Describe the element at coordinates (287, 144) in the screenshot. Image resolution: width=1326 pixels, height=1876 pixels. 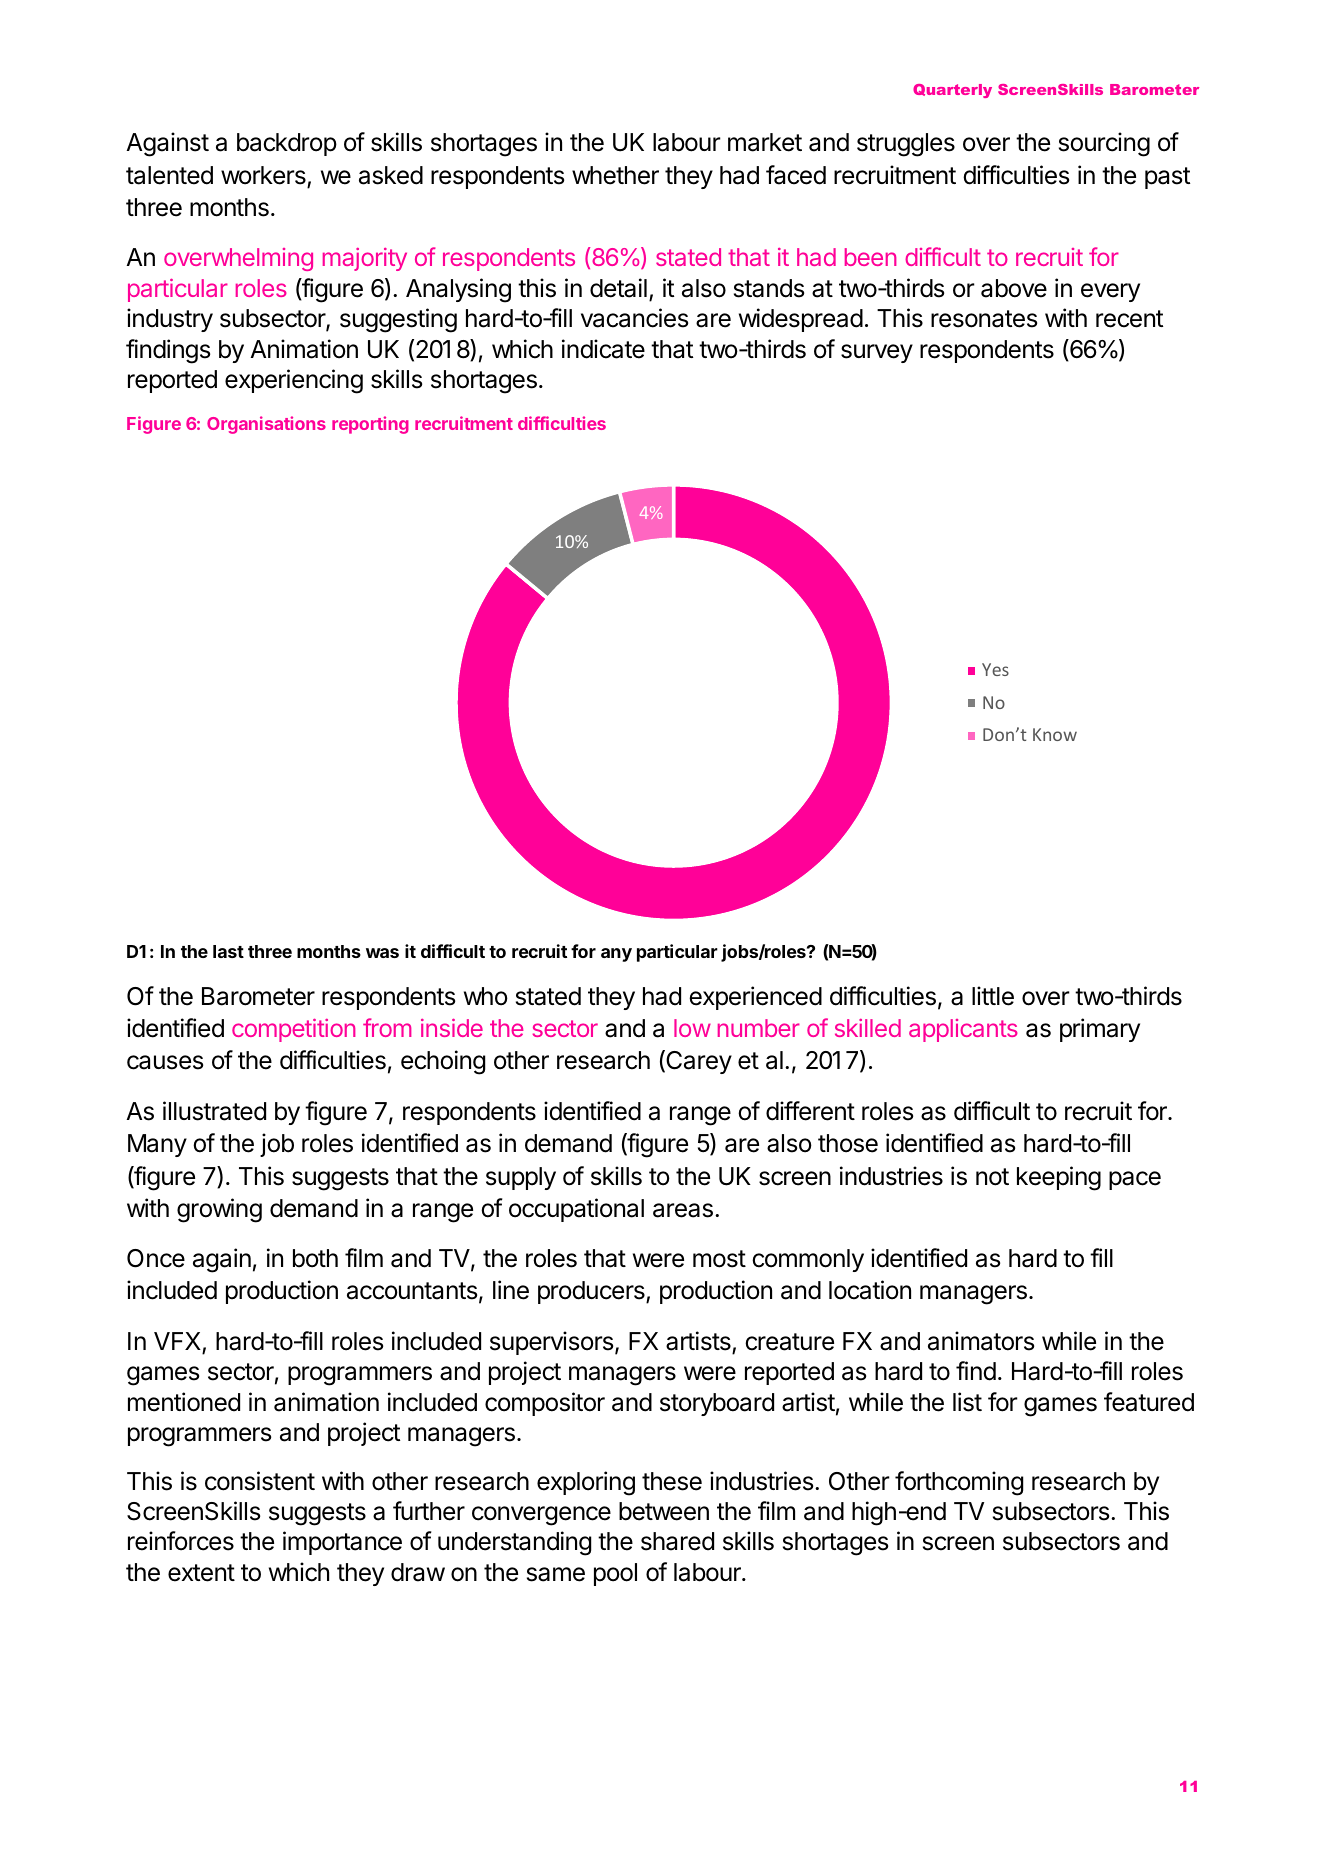
I see `backdrop` at that location.
